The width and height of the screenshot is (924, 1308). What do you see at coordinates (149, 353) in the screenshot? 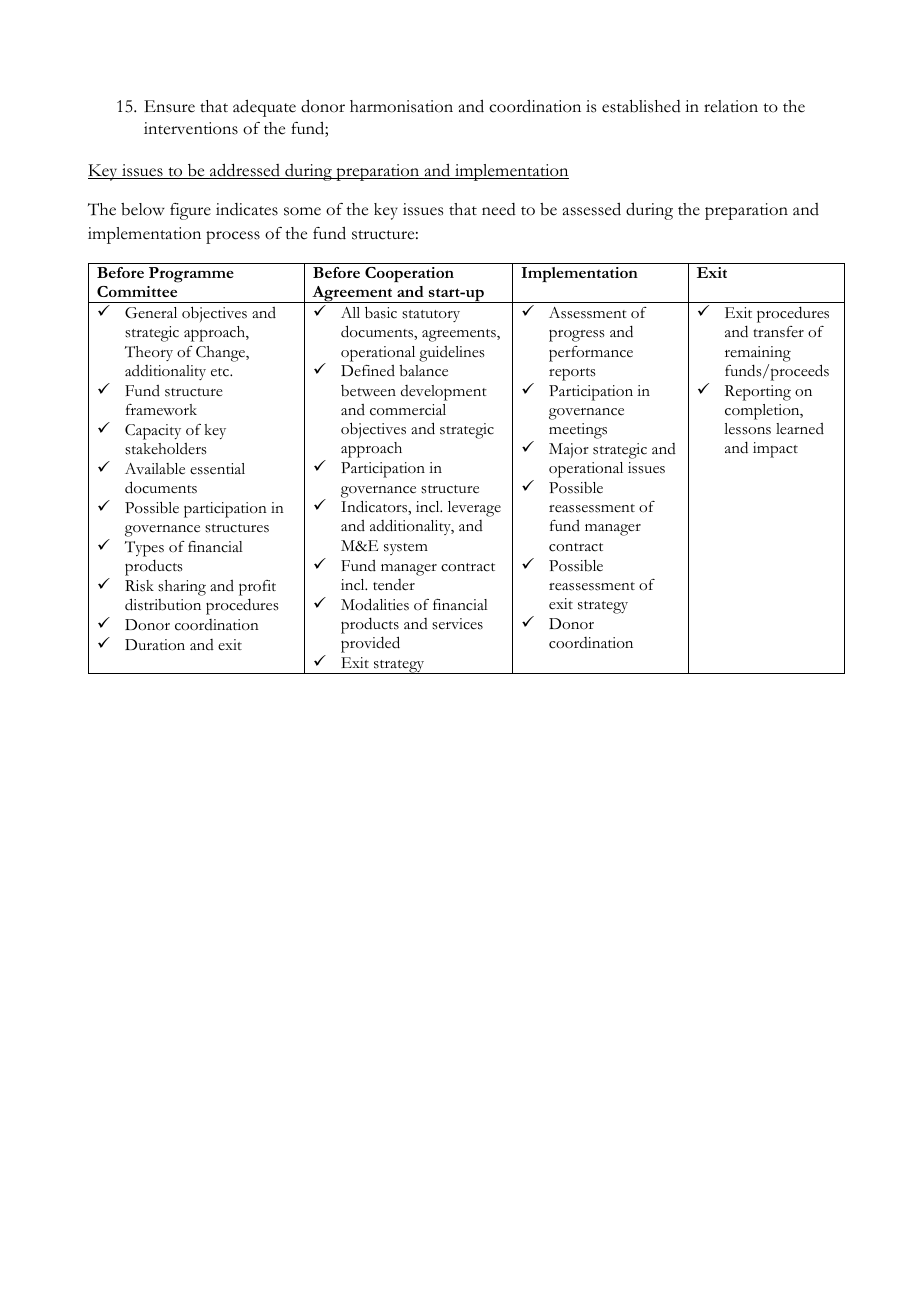
I see `Theory` at bounding box center [149, 353].
